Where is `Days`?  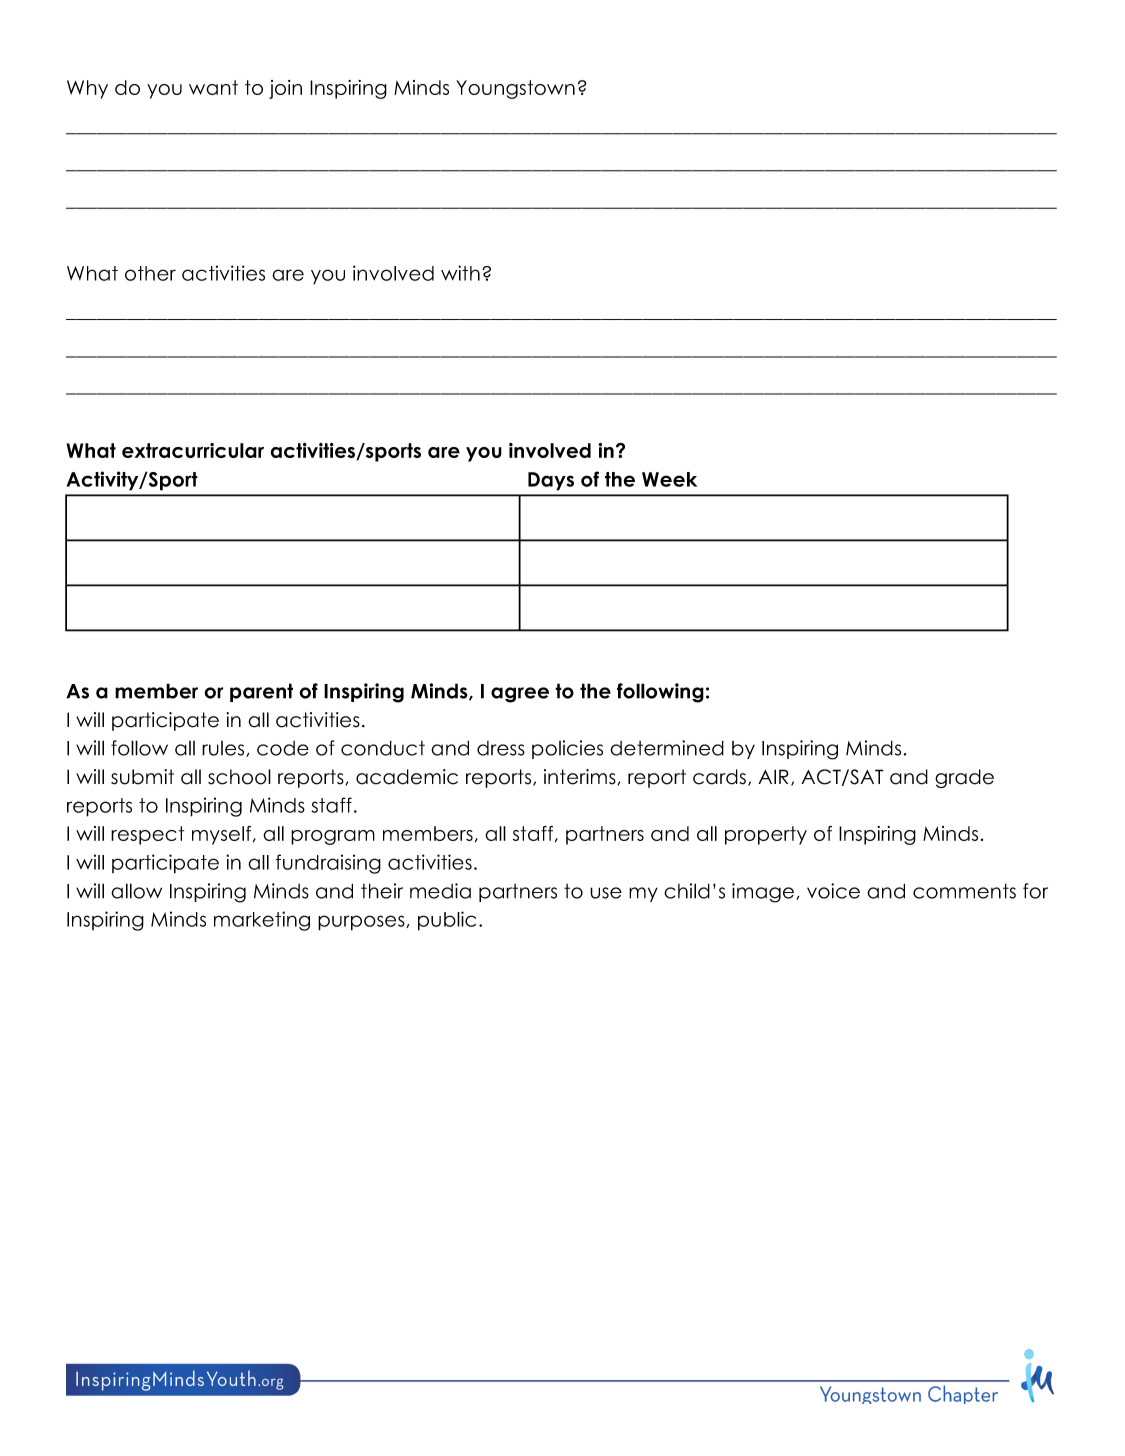 Days is located at coordinates (551, 481).
